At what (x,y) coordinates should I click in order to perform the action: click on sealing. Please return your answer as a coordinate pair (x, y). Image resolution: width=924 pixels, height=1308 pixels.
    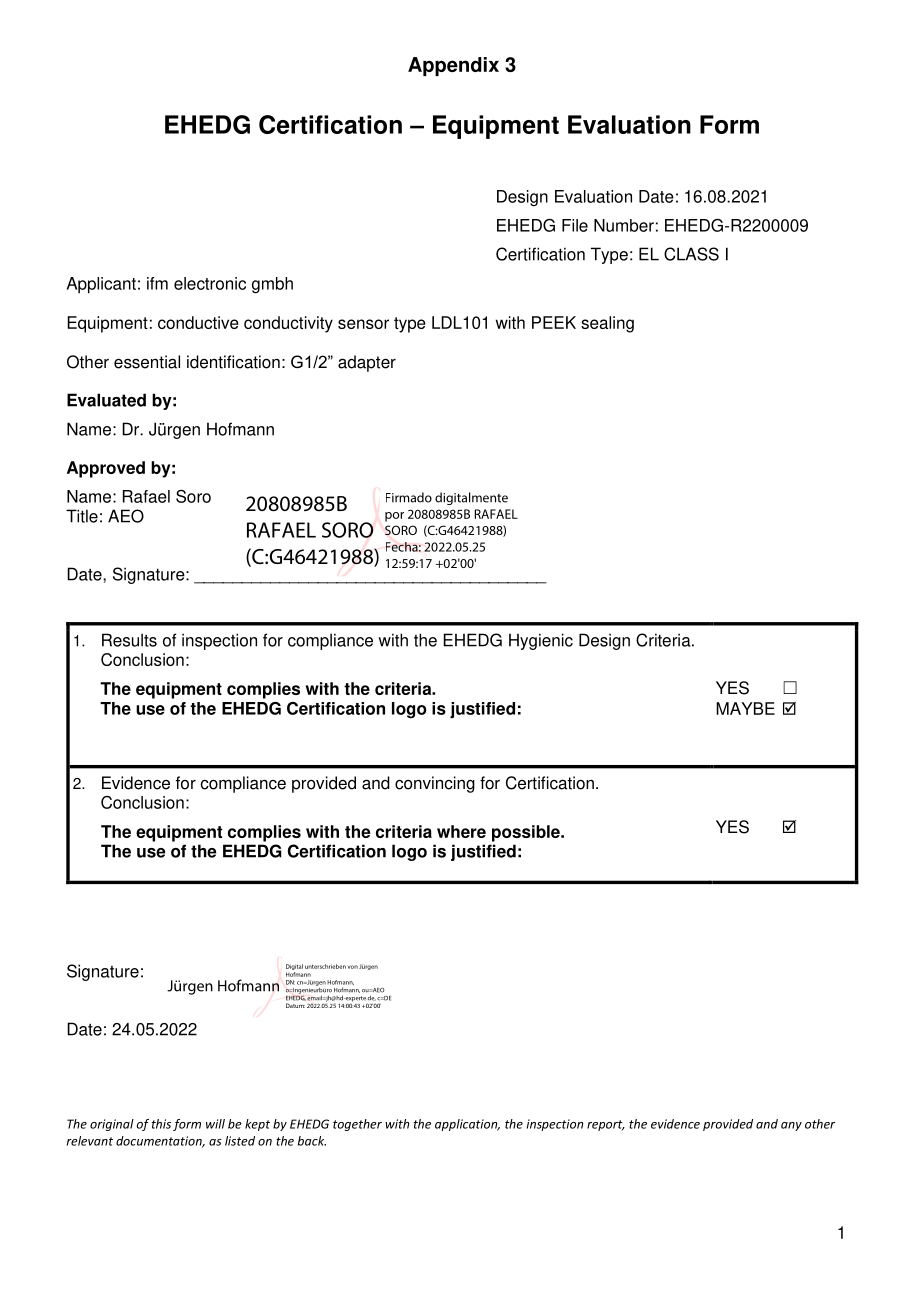
    Looking at the image, I should click on (607, 324).
